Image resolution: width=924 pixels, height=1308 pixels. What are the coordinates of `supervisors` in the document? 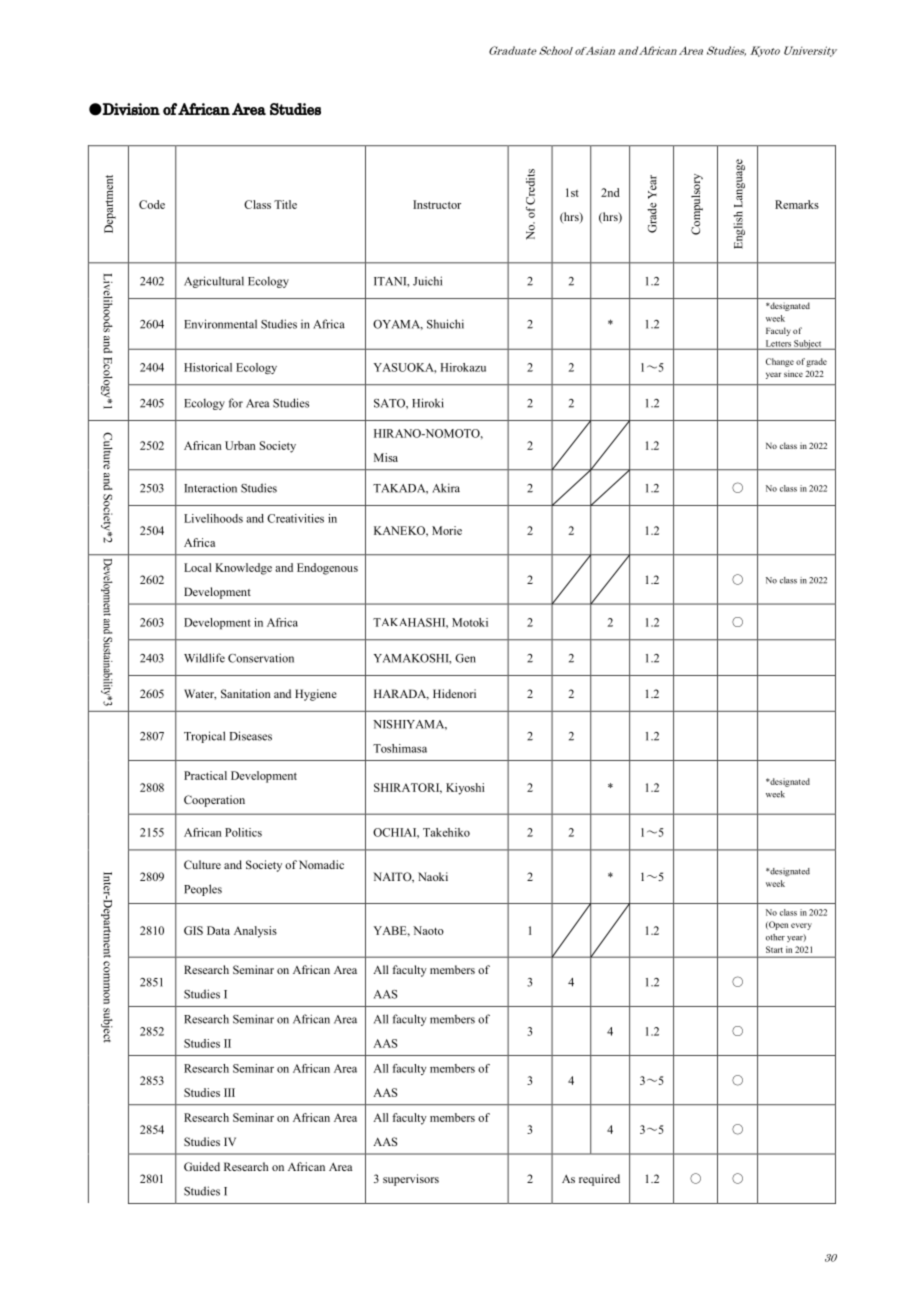 It's located at (411, 1180).
